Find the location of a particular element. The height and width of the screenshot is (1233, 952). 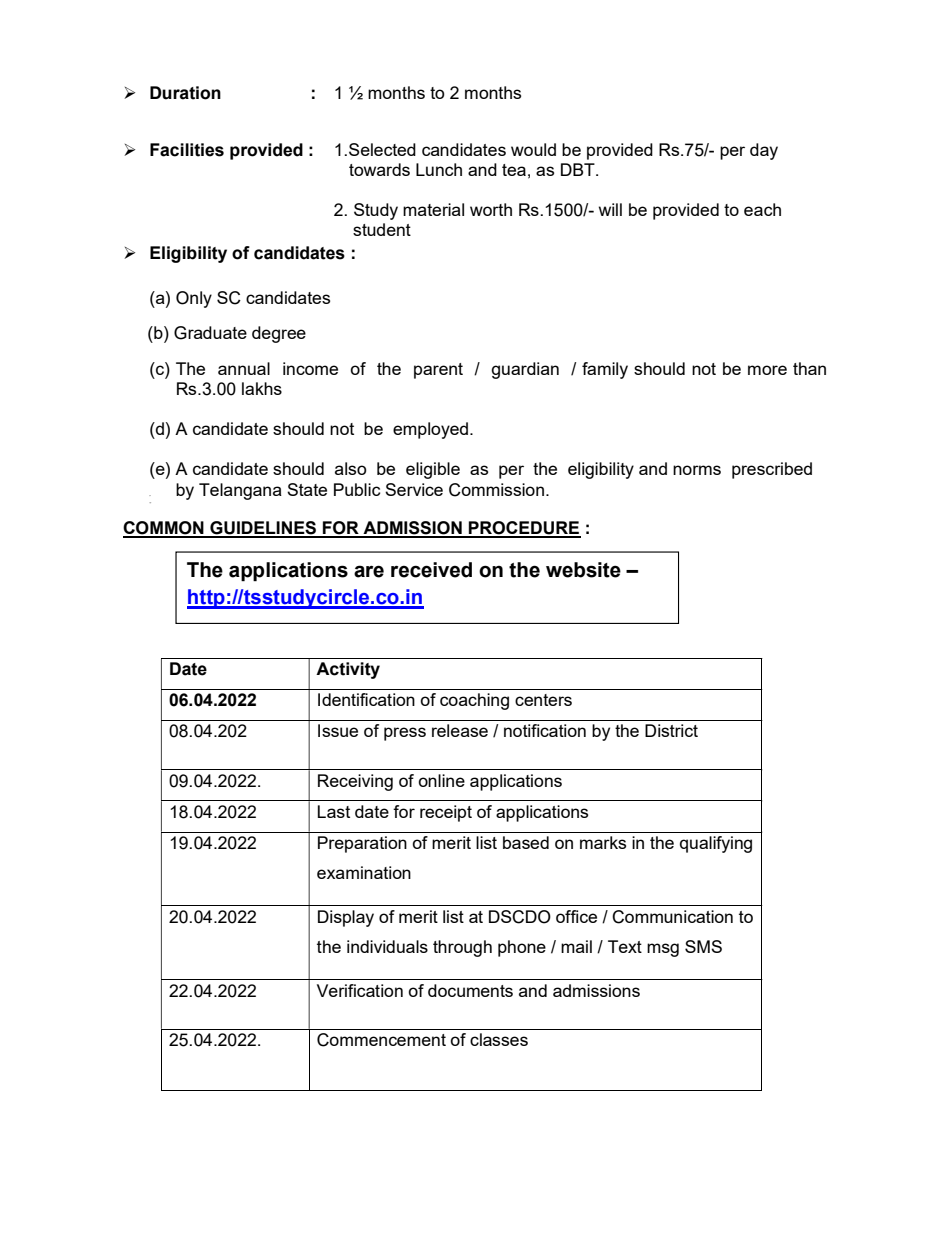

Only is located at coordinates (194, 299).
